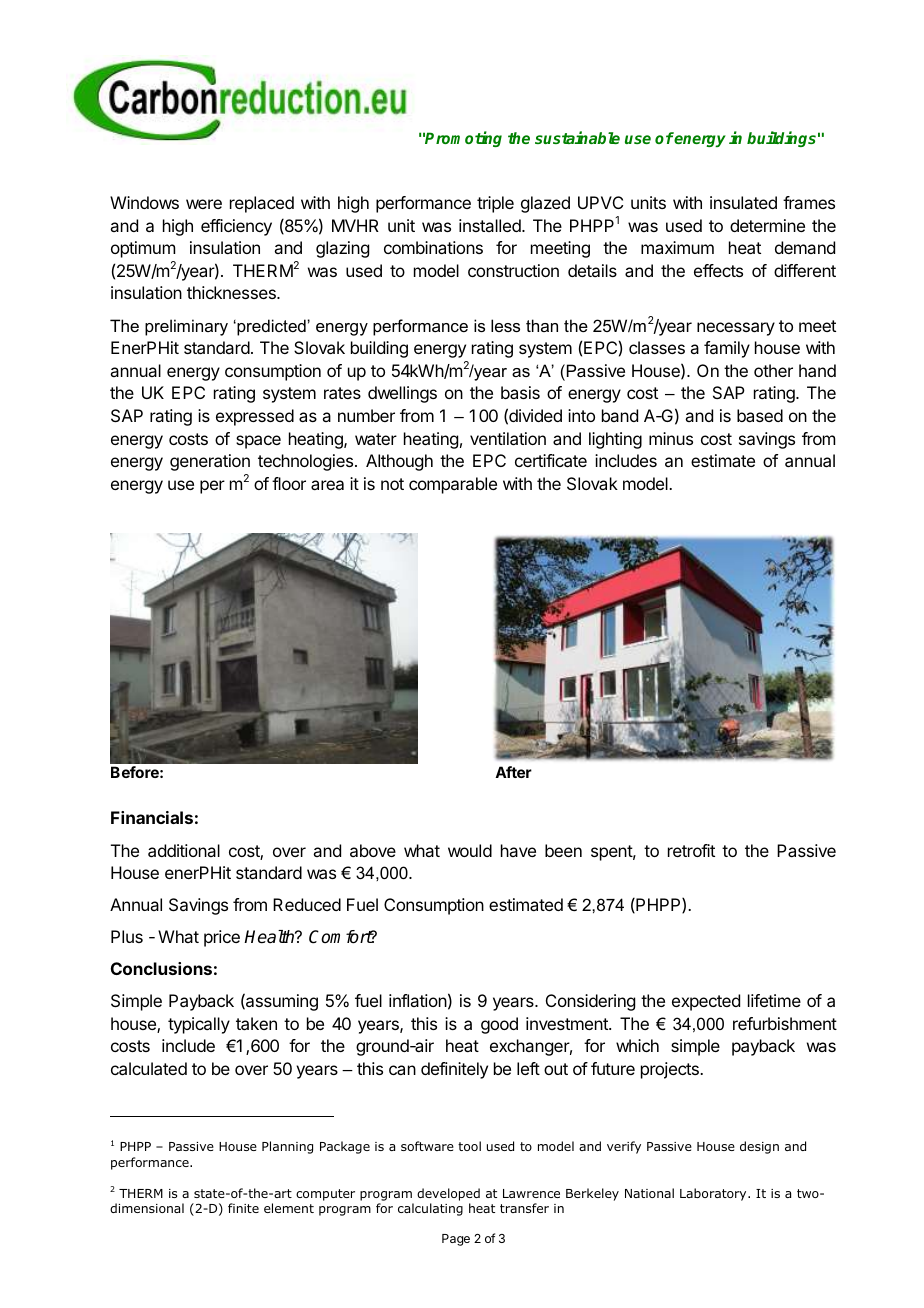  Describe the element at coordinates (289, 1208) in the document. I see `element` at that location.
